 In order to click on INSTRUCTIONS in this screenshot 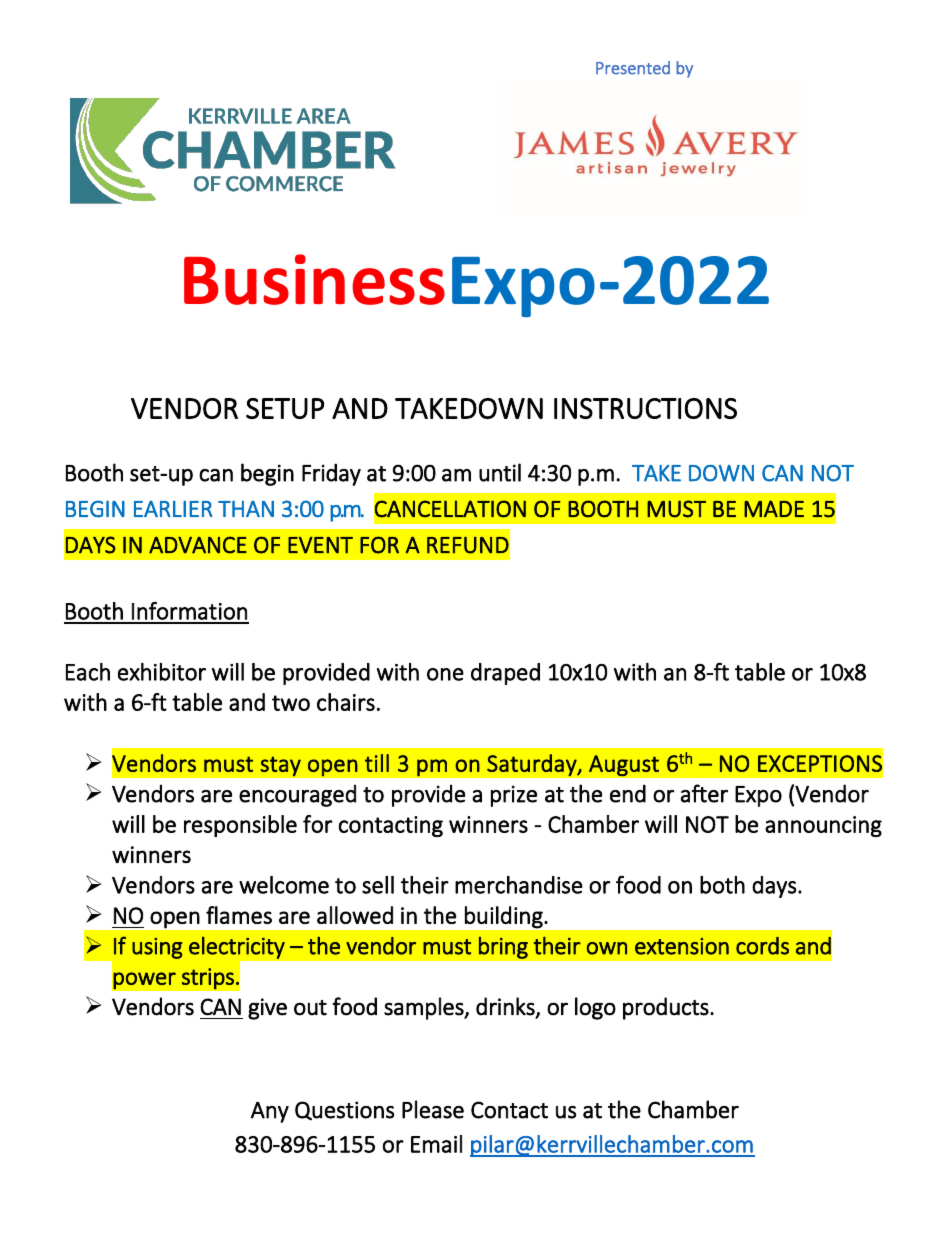, I will do `click(645, 408)`.
